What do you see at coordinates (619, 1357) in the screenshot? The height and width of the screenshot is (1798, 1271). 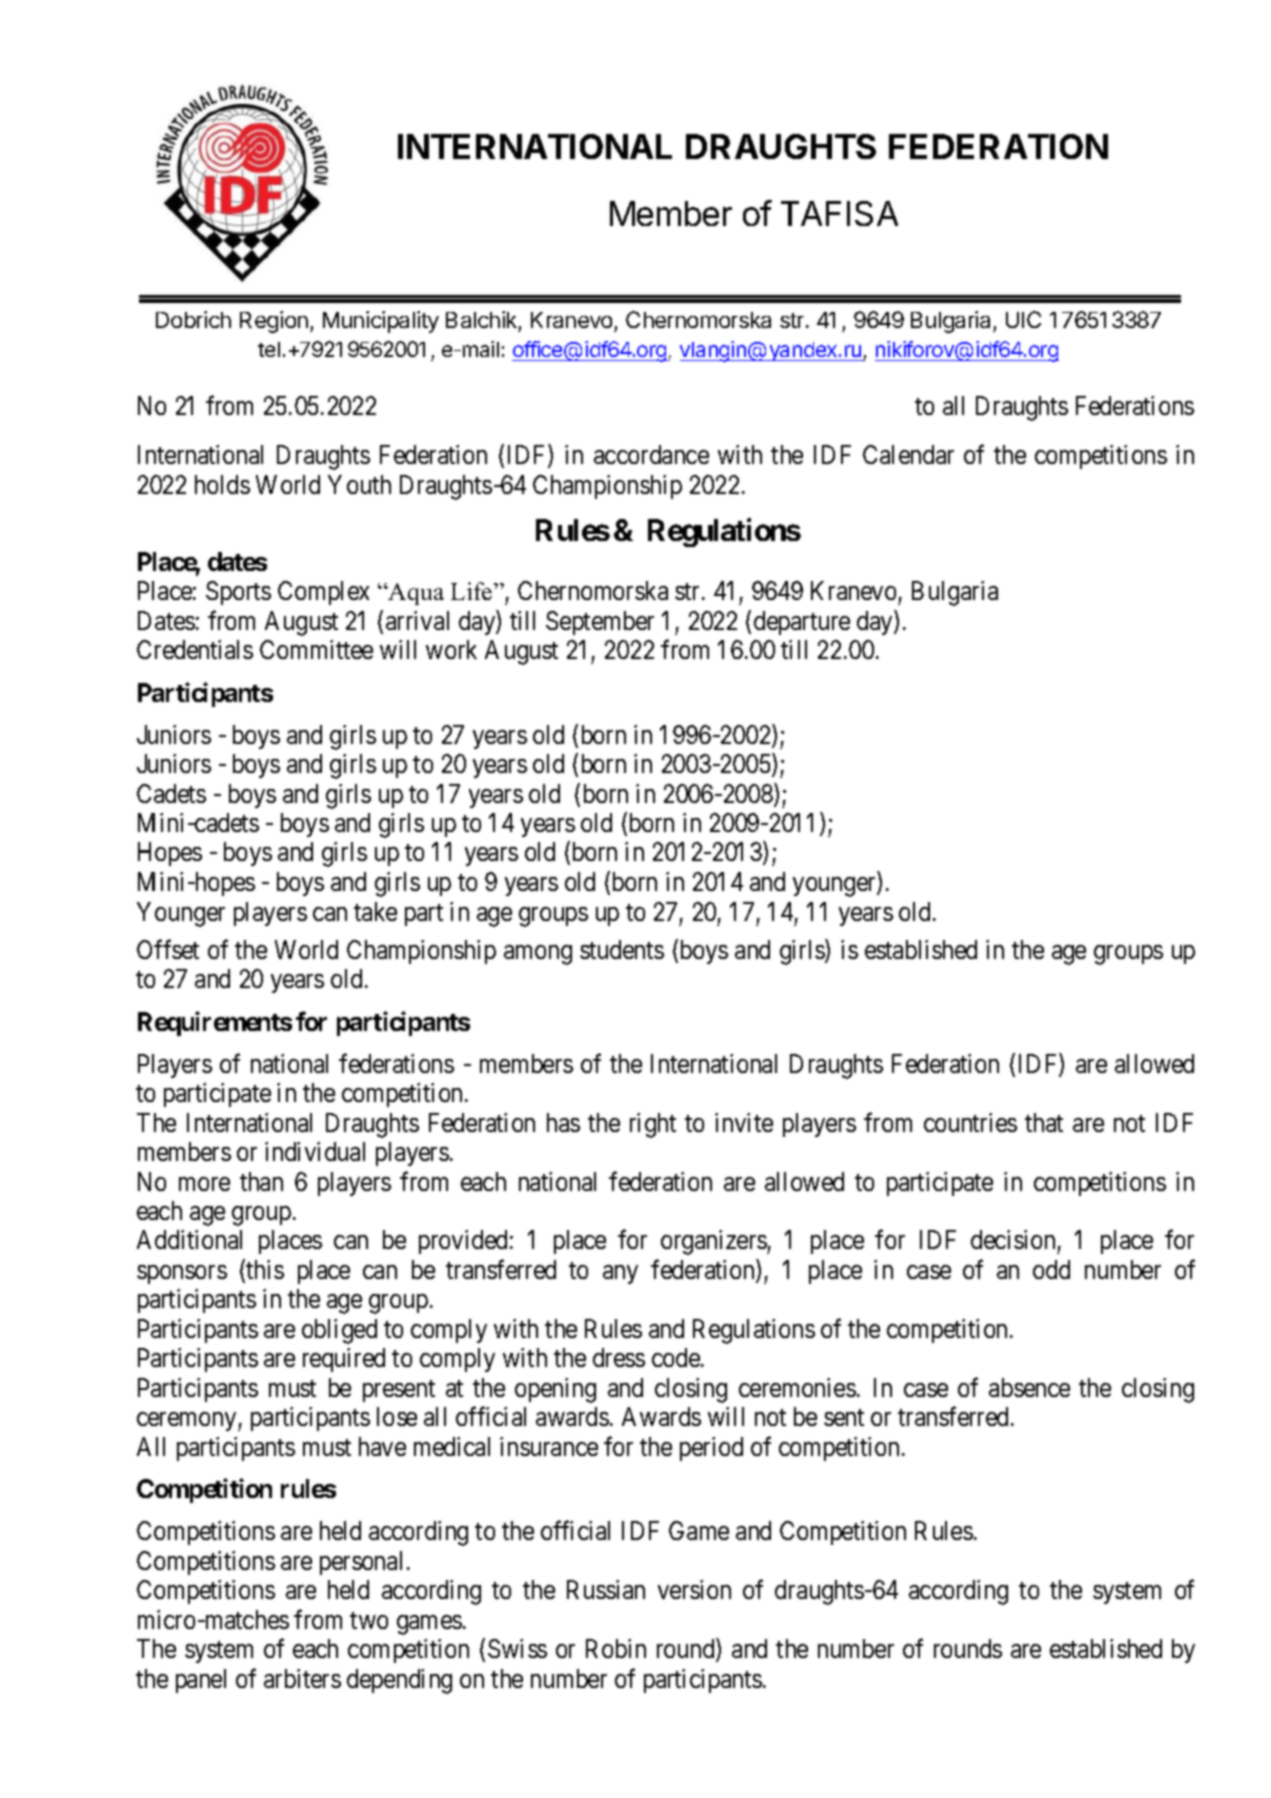 I see `dress` at bounding box center [619, 1357].
